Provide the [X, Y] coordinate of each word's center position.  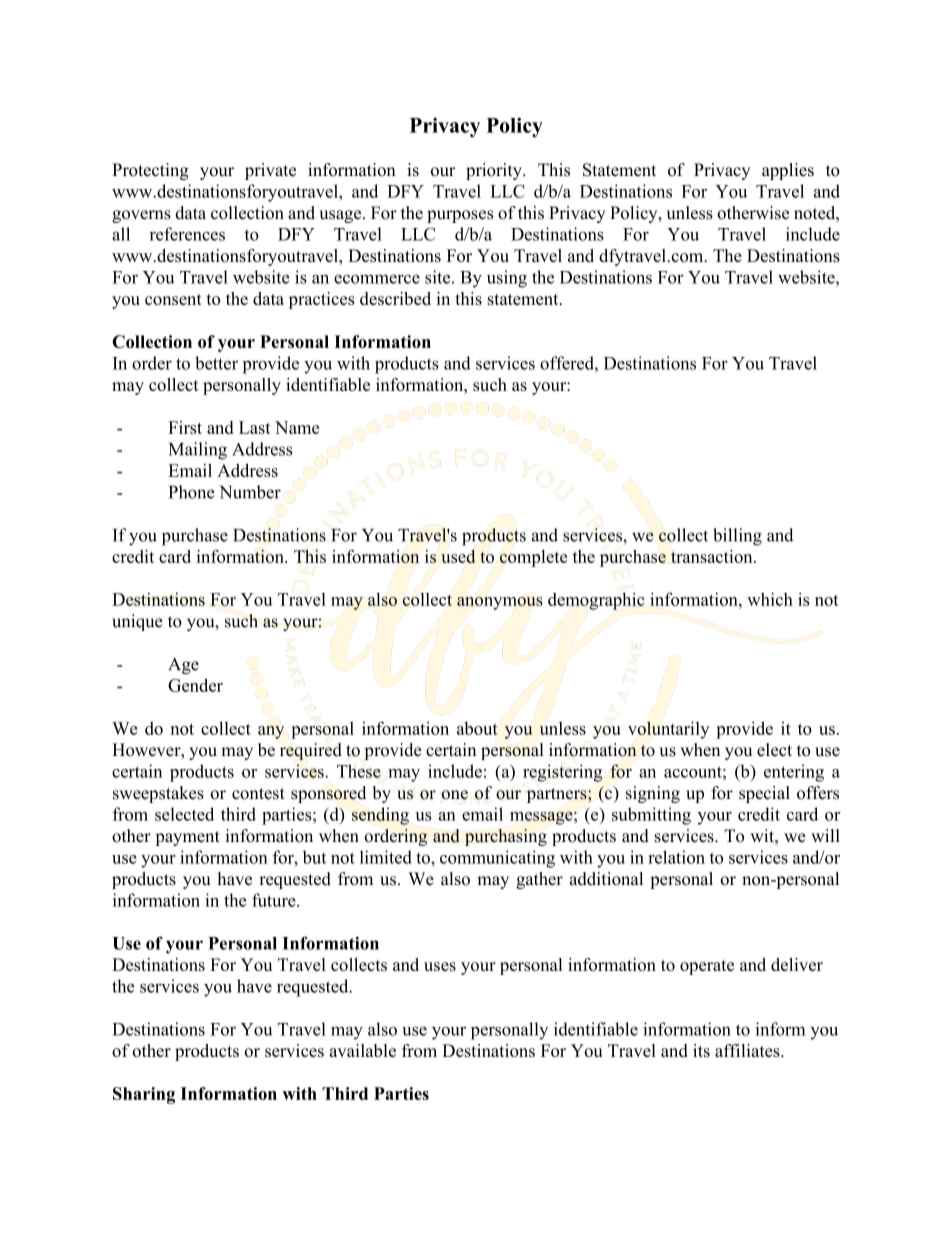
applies [788, 171]
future [275, 900]
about [477, 728]
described [395, 298]
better [216, 363]
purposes [460, 216]
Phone [192, 492]
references [187, 234]
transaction [713, 556]
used [458, 556]
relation [676, 857]
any [271, 732]
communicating [497, 859]
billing [737, 537]
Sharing [144, 1095]
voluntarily [668, 730]
